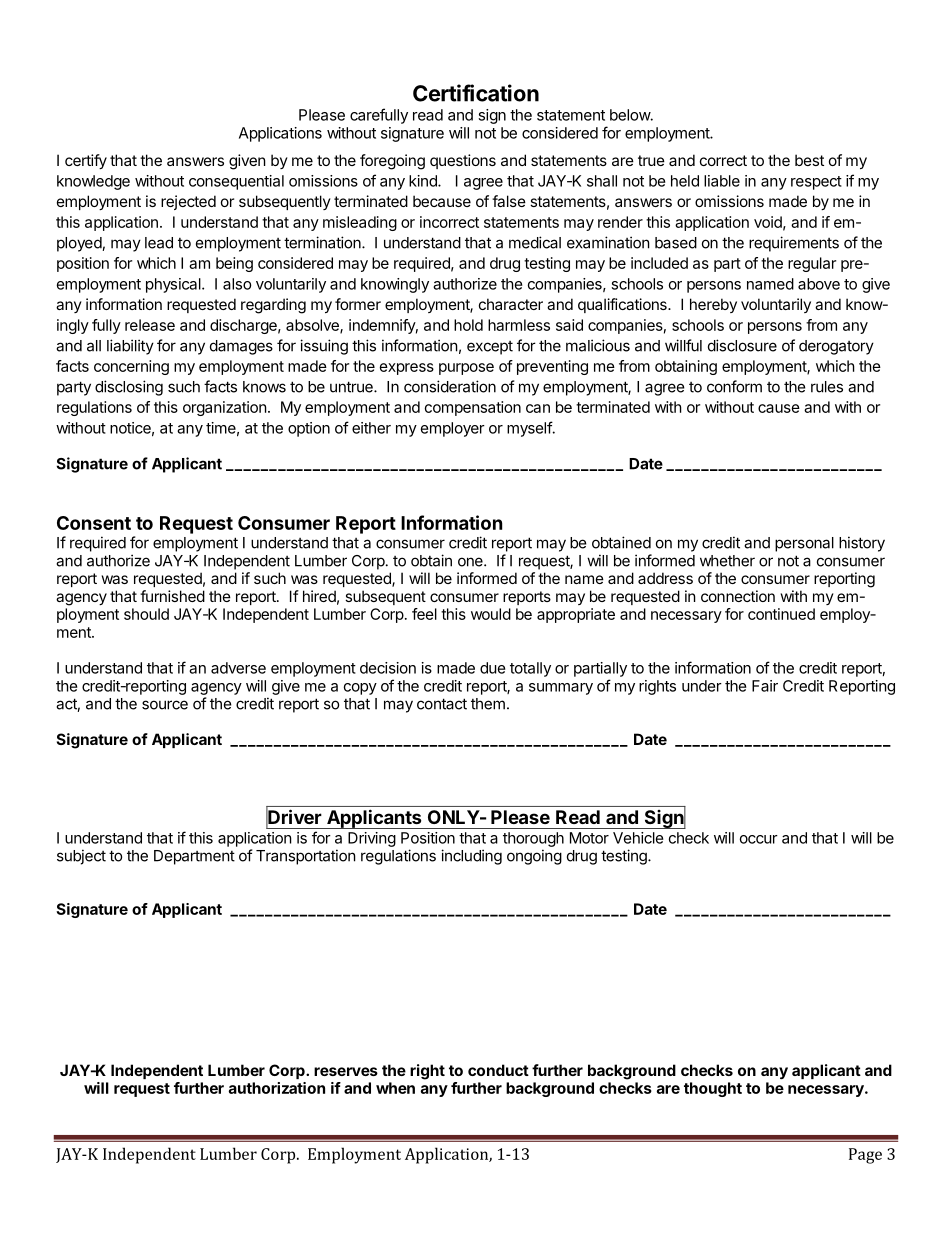  What do you see at coordinates (81, 857) in the screenshot?
I see `subject` at bounding box center [81, 857].
